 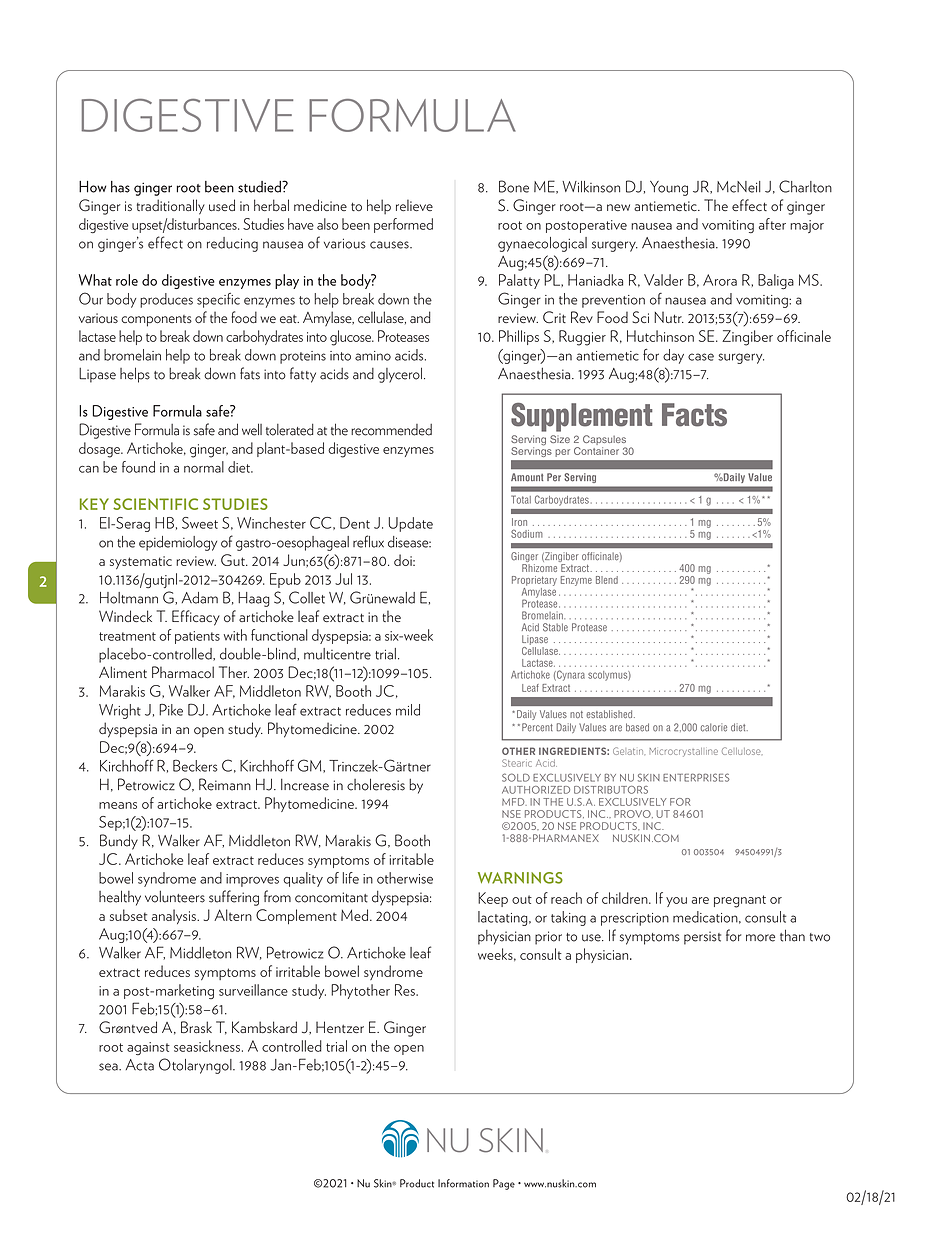 I want to click on WARNINGS, so click(x=520, y=878).
